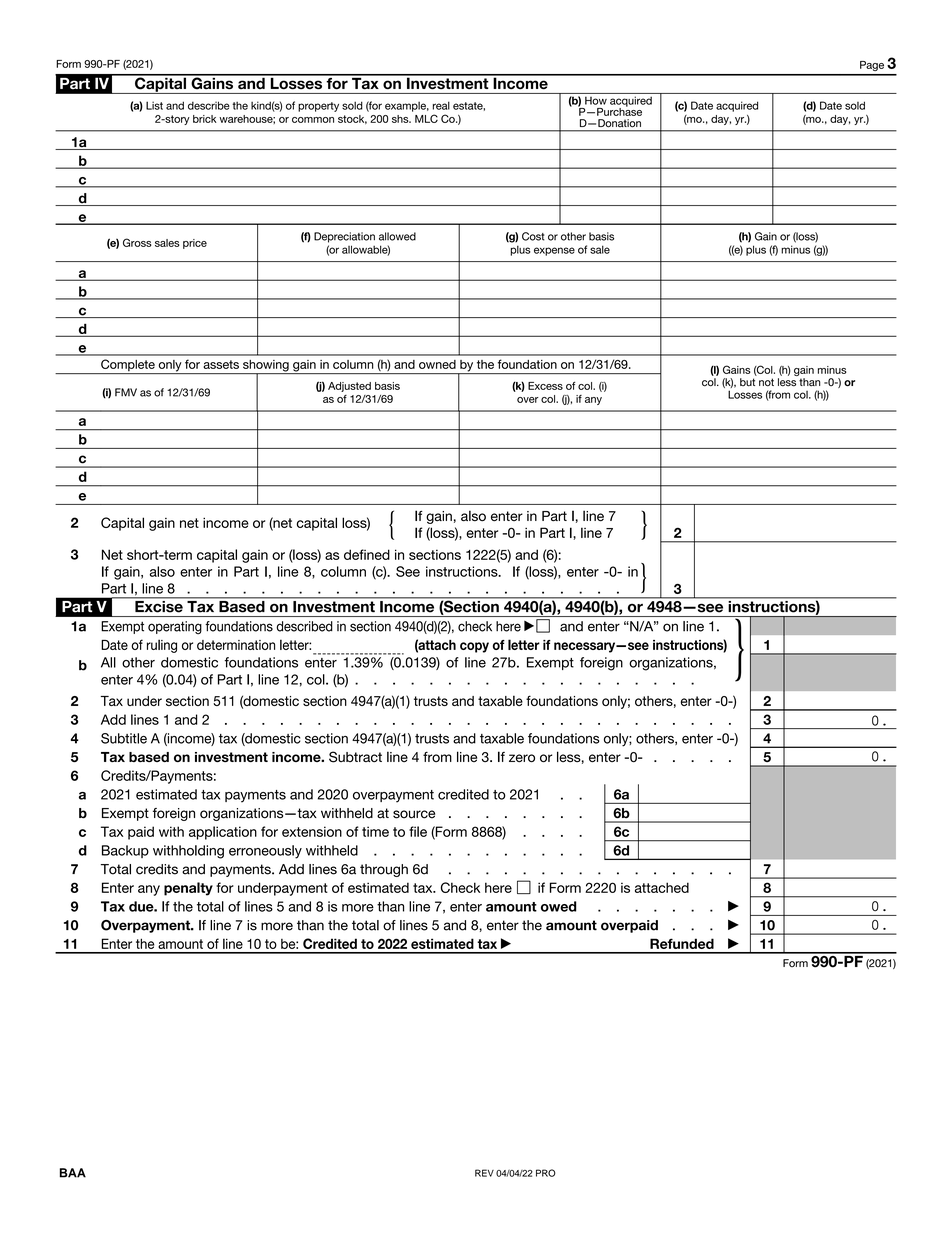 Image resolution: width=952 pixels, height=1233 pixels. What do you see at coordinates (128, 366) in the image?
I see `Complete` at bounding box center [128, 366].
